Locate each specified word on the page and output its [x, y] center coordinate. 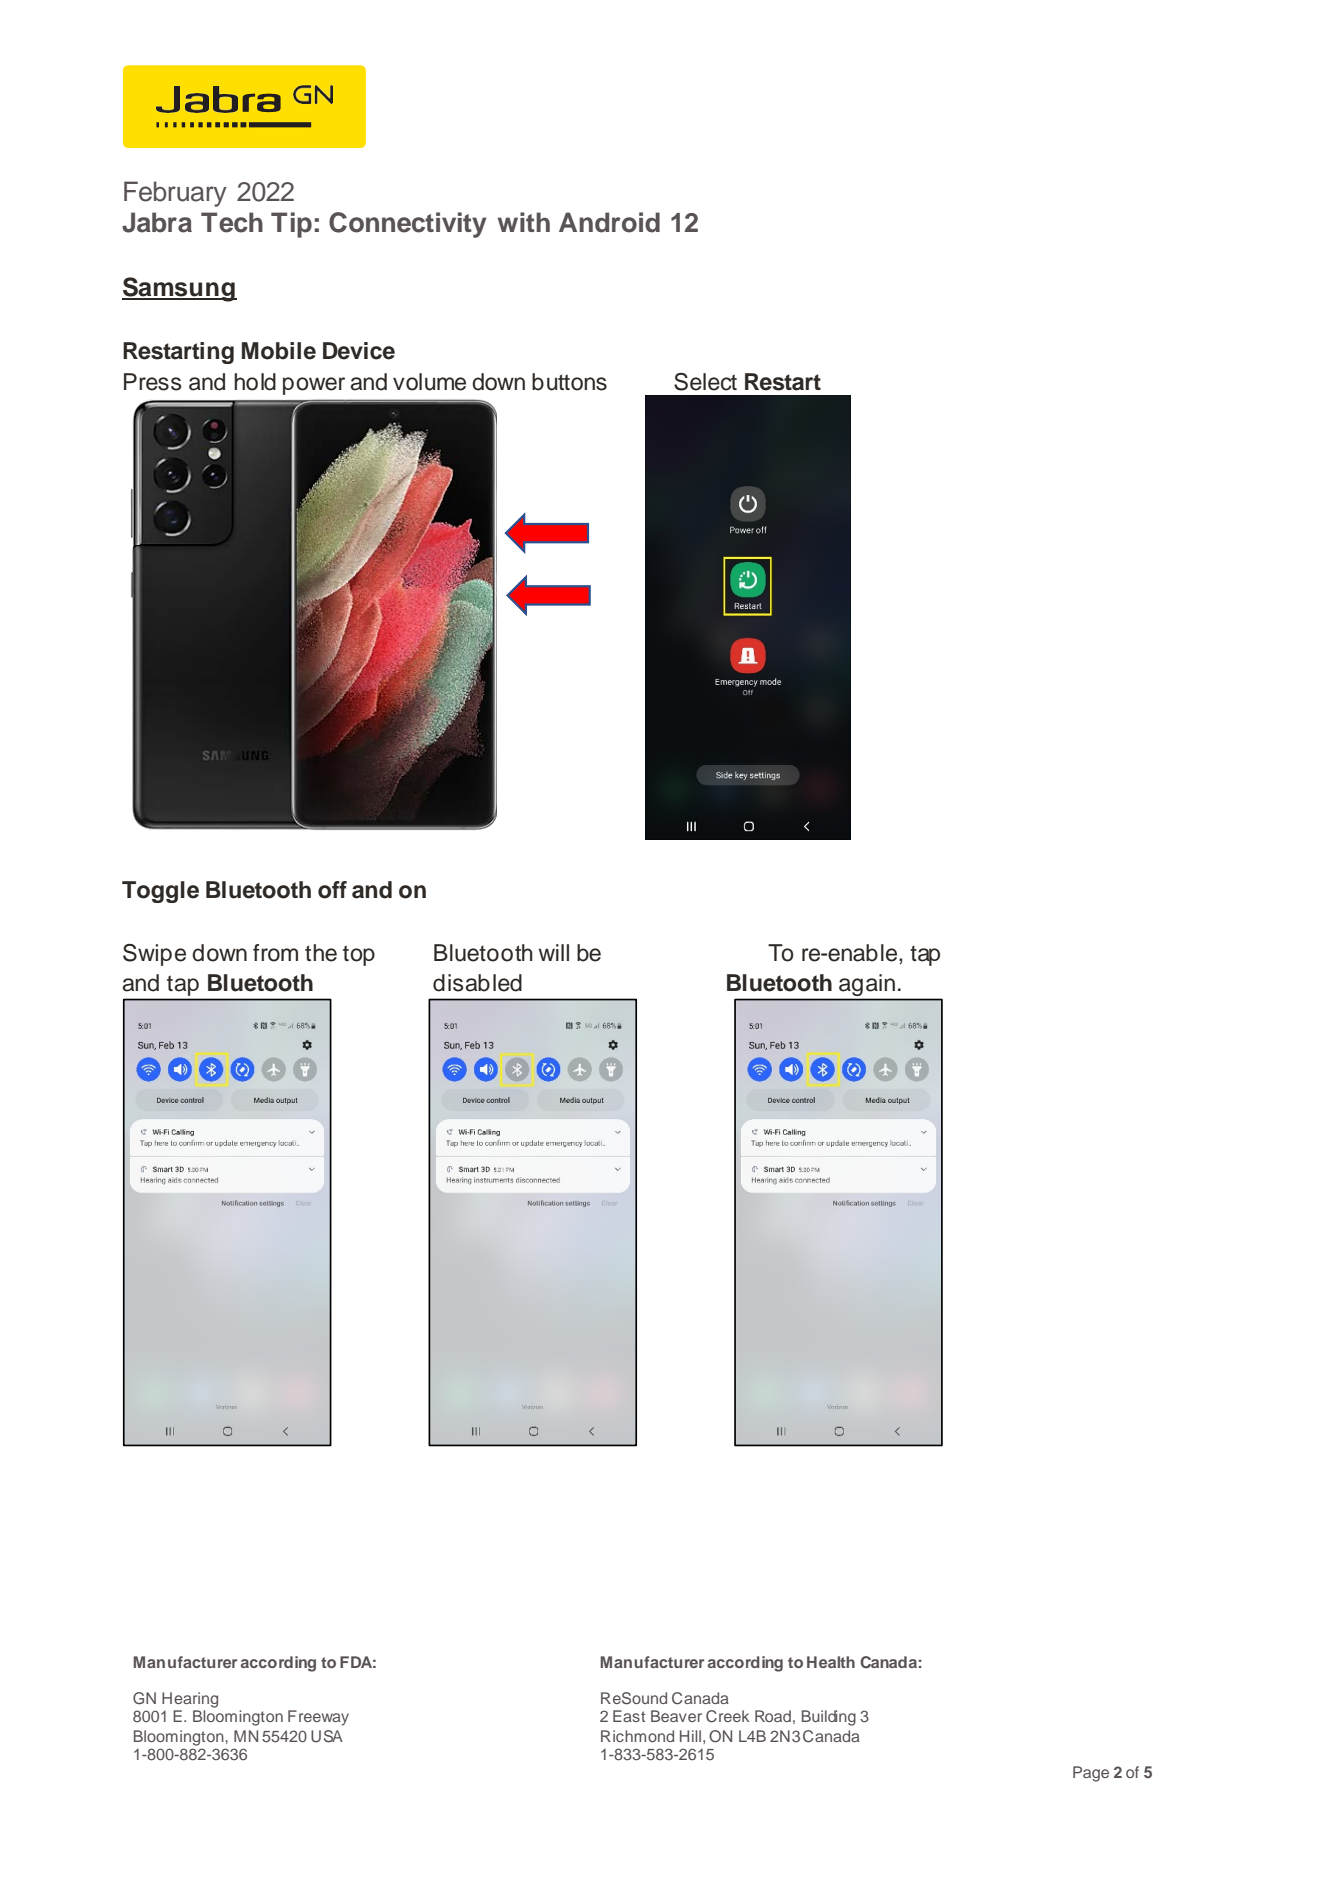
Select [705, 382]
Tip [291, 225]
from [275, 953]
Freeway [318, 1718]
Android [609, 222]
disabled [477, 983]
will [553, 952]
